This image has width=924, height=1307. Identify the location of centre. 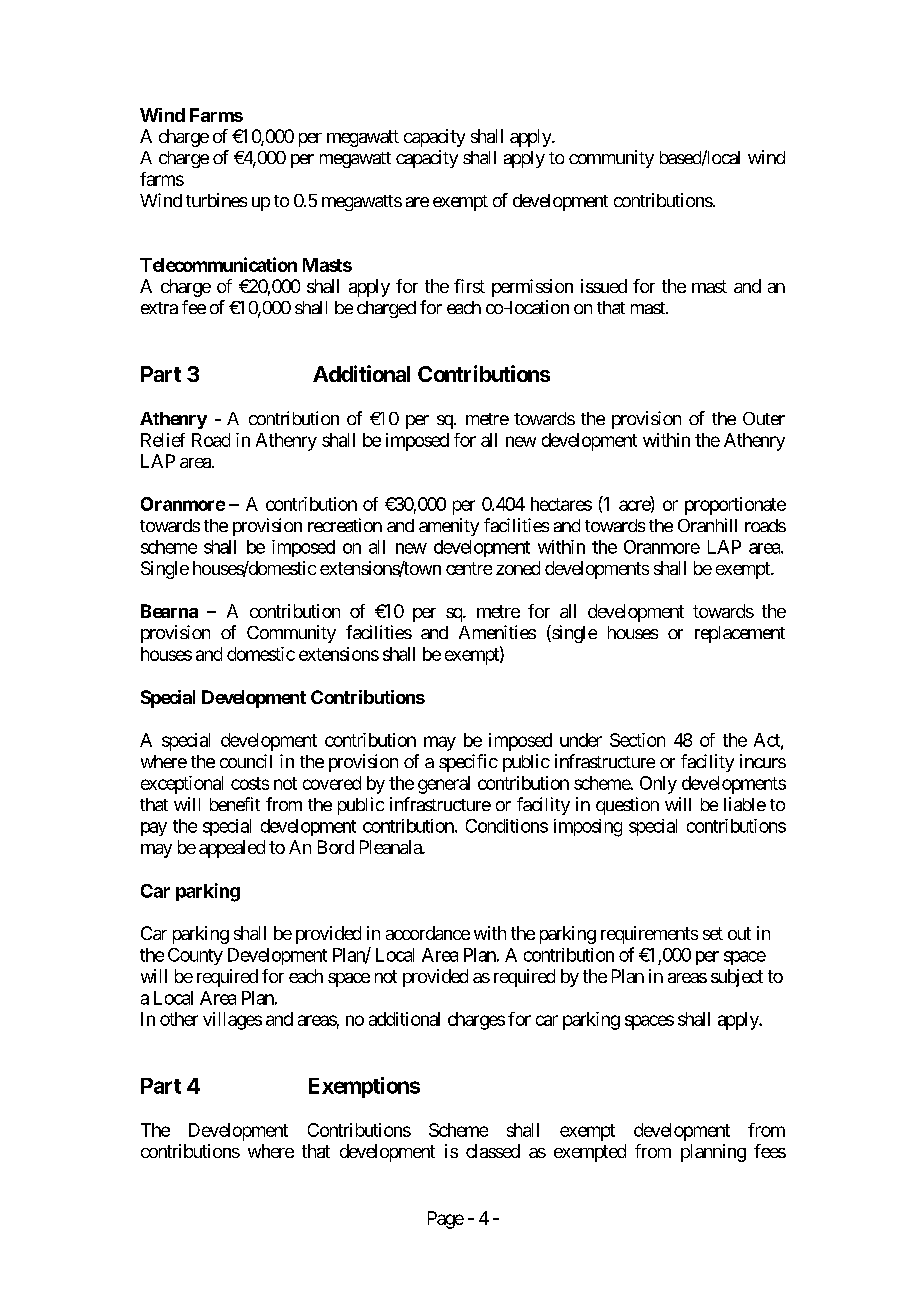
(469, 568).
